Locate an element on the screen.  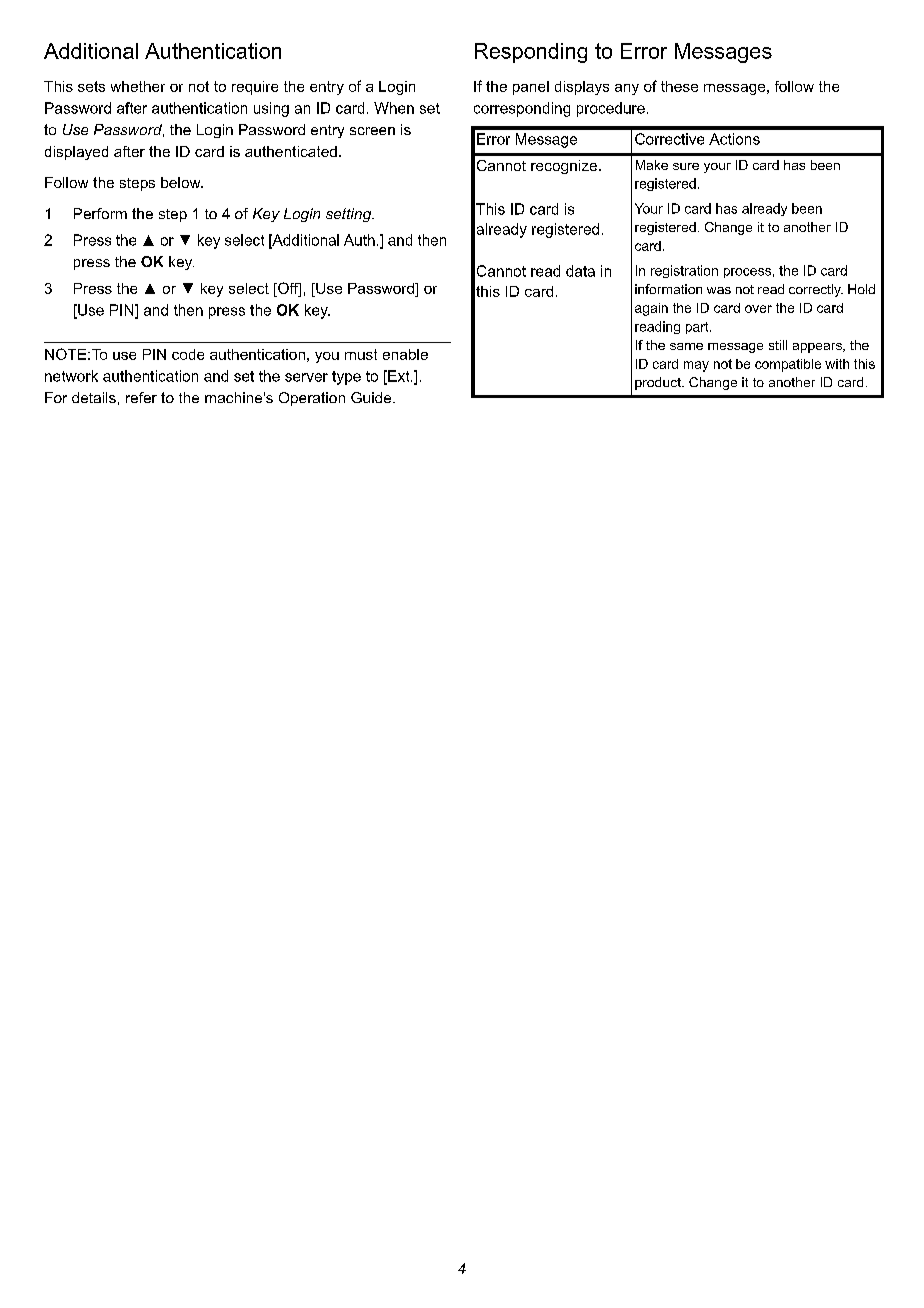
panel is located at coordinates (531, 88).
